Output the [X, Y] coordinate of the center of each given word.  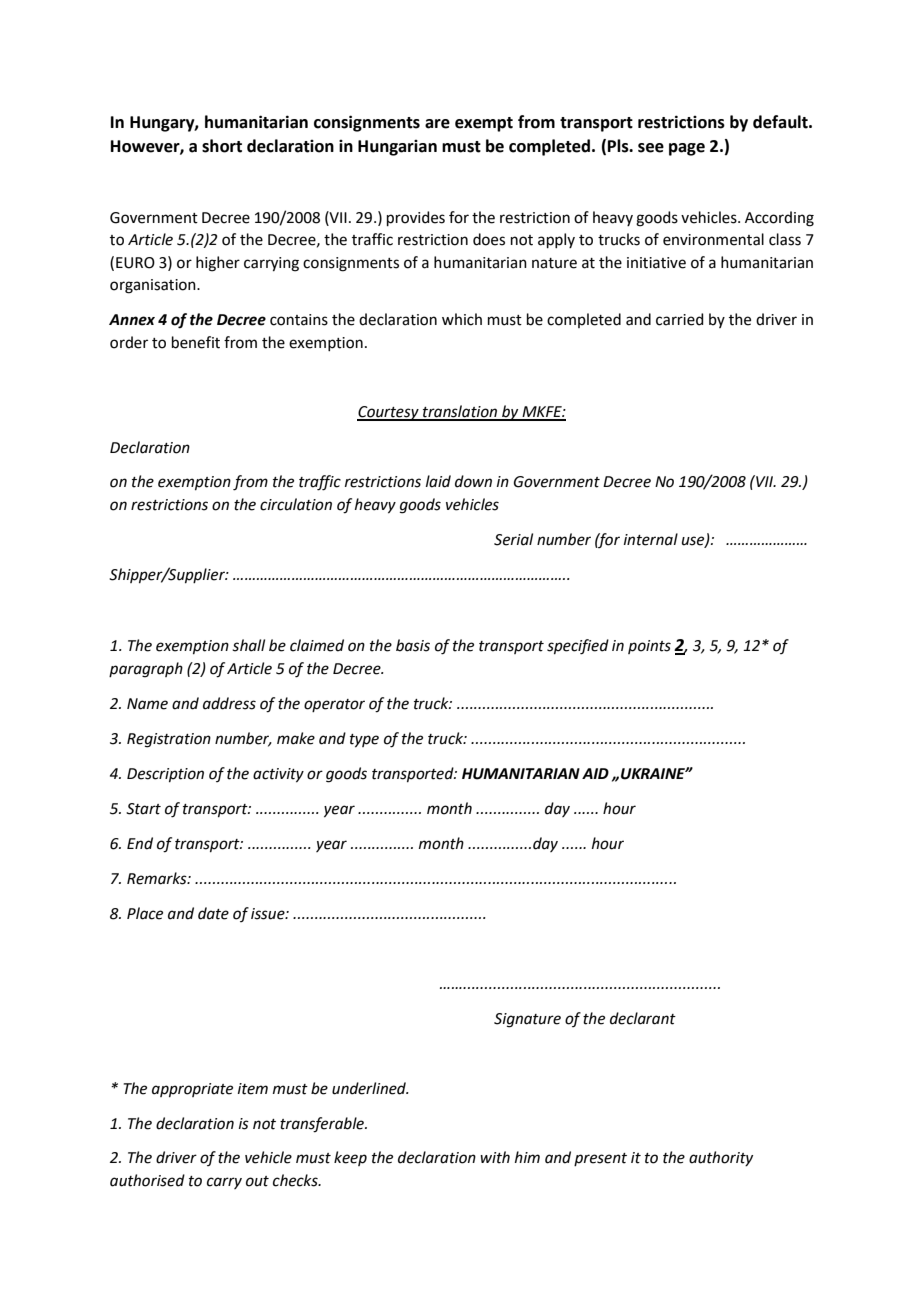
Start [143, 809]
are [437, 124]
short [222, 146]
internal [651, 539]
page [687, 149]
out [257, 1181]
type [364, 741]
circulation [296, 504]
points [649, 647]
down [473, 481]
